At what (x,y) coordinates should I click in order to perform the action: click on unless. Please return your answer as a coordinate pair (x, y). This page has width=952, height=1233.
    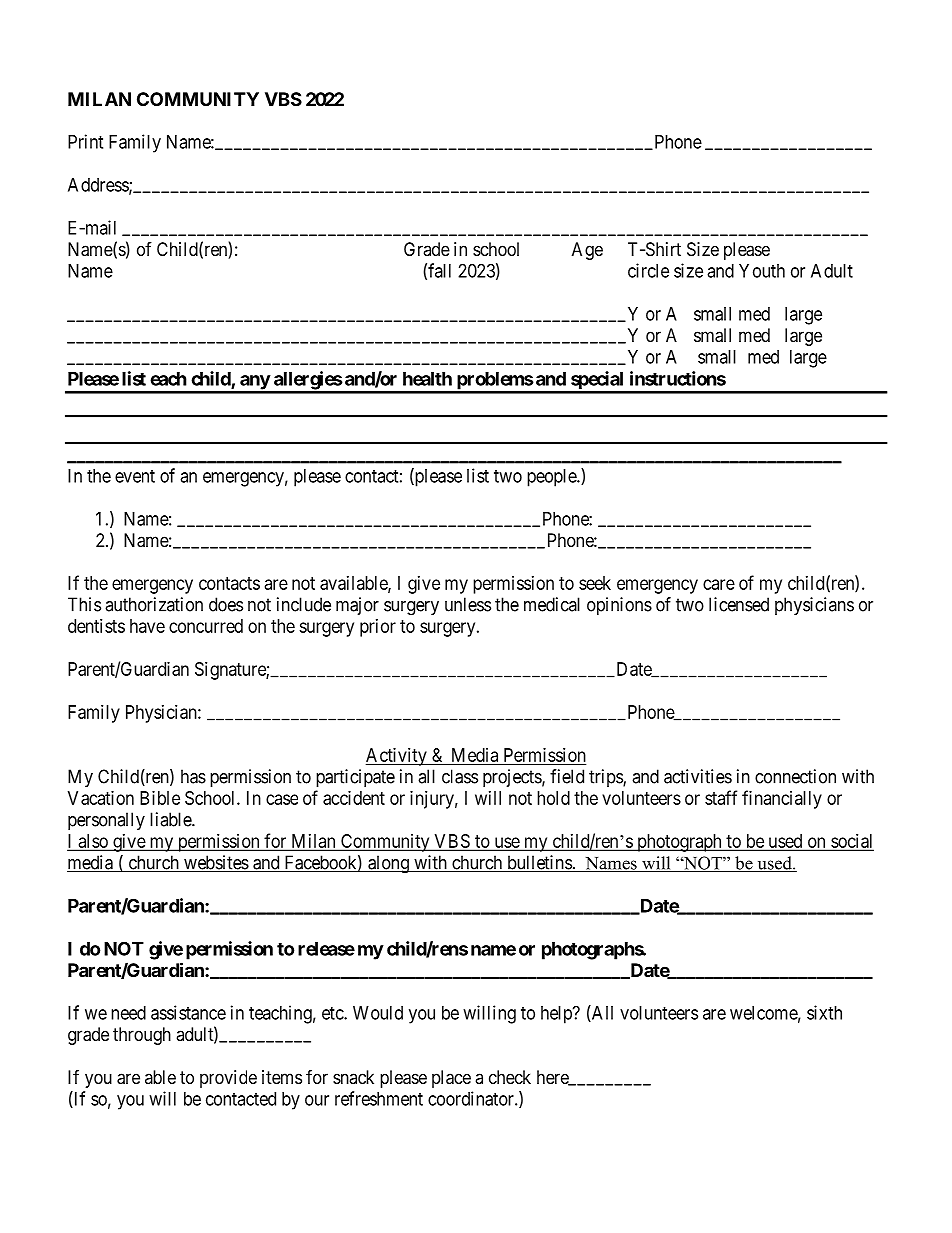
    Looking at the image, I should click on (468, 604).
